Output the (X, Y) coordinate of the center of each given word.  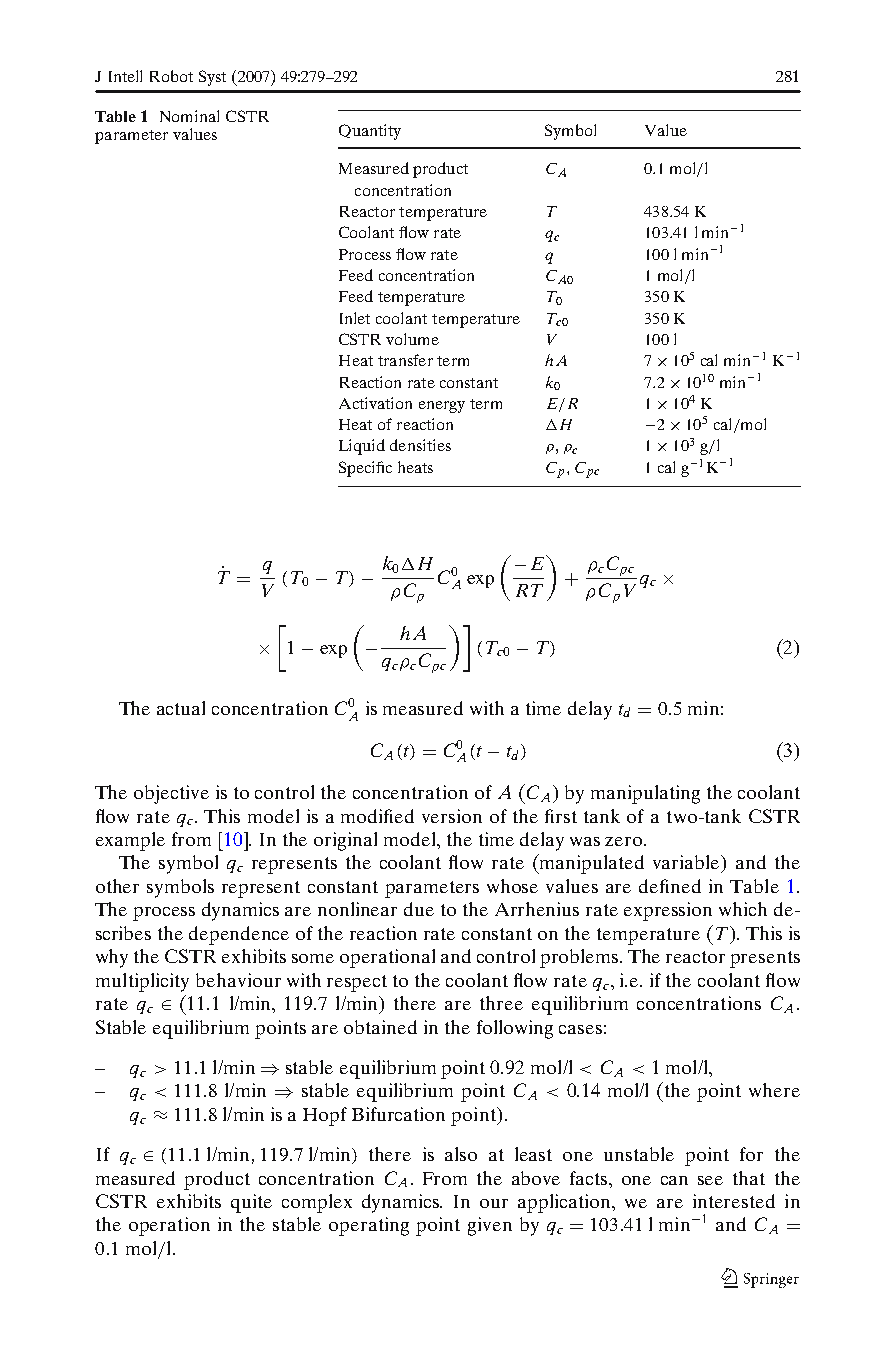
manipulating (645, 794)
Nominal (189, 116)
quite (251, 1203)
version (452, 816)
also (461, 1154)
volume (412, 339)
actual (181, 708)
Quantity (370, 132)
